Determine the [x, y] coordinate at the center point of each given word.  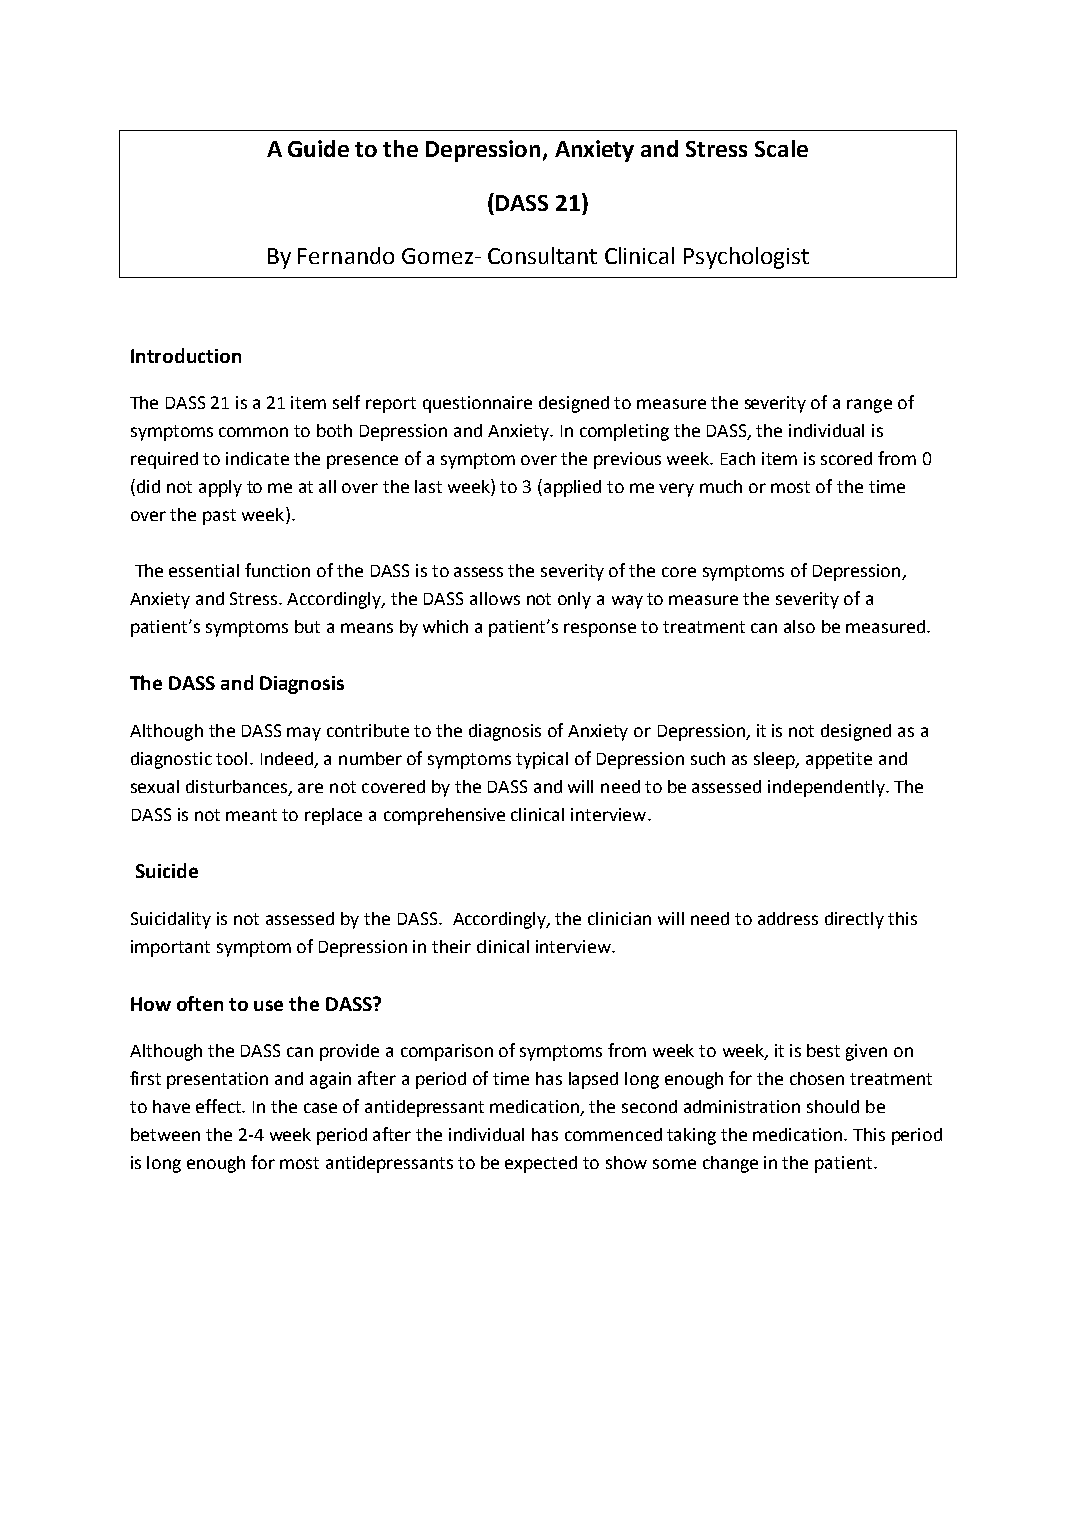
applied [572, 488]
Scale [781, 148]
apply [220, 488]
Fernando [346, 255]
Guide [318, 148]
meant [251, 815]
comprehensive [444, 816]
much [721, 486]
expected [541, 1164]
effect [220, 1106]
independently [827, 788]
